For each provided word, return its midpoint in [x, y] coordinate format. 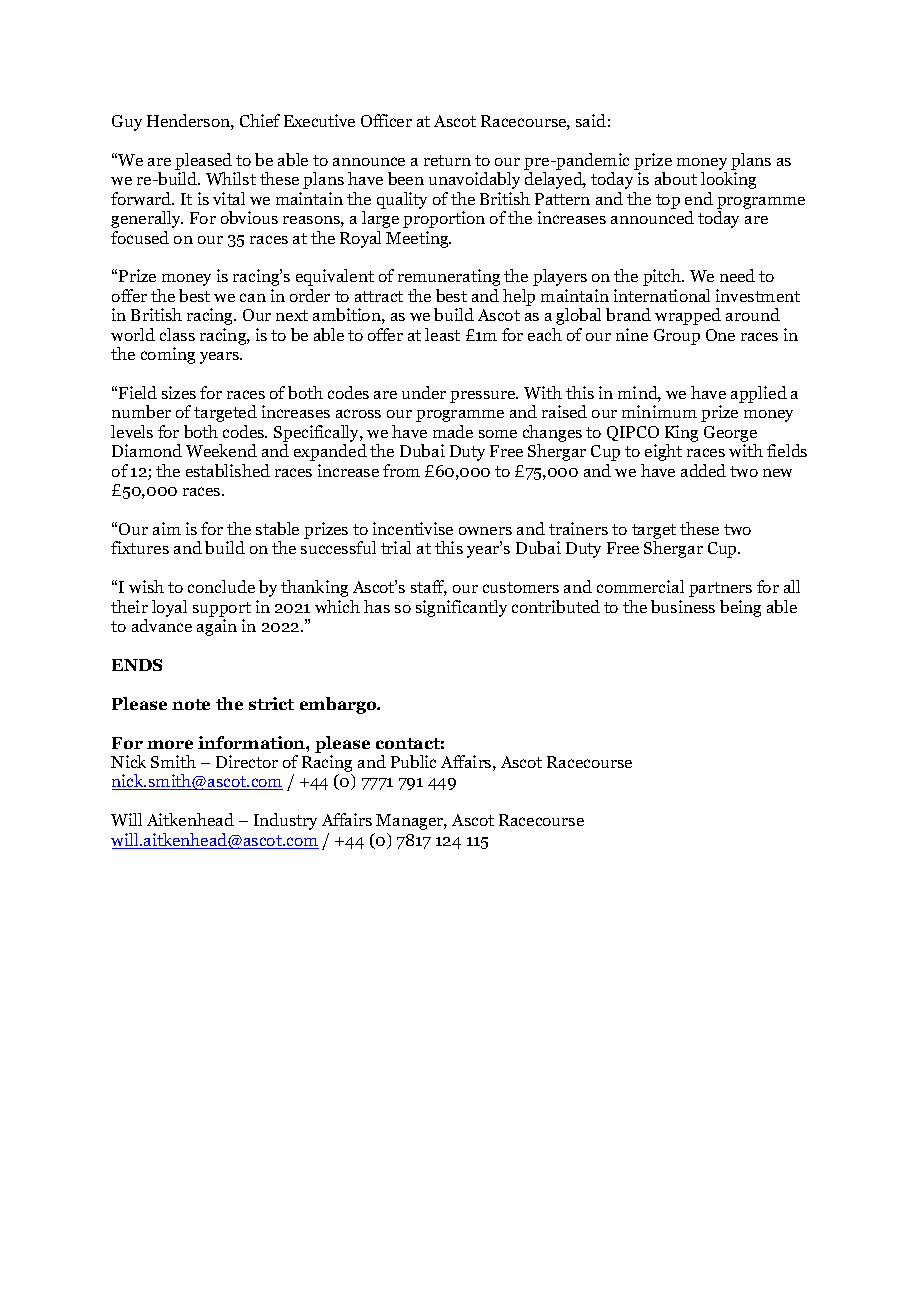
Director [247, 761]
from [401, 470]
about [676, 178]
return [447, 160]
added [703, 470]
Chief [260, 120]
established [228, 470]
